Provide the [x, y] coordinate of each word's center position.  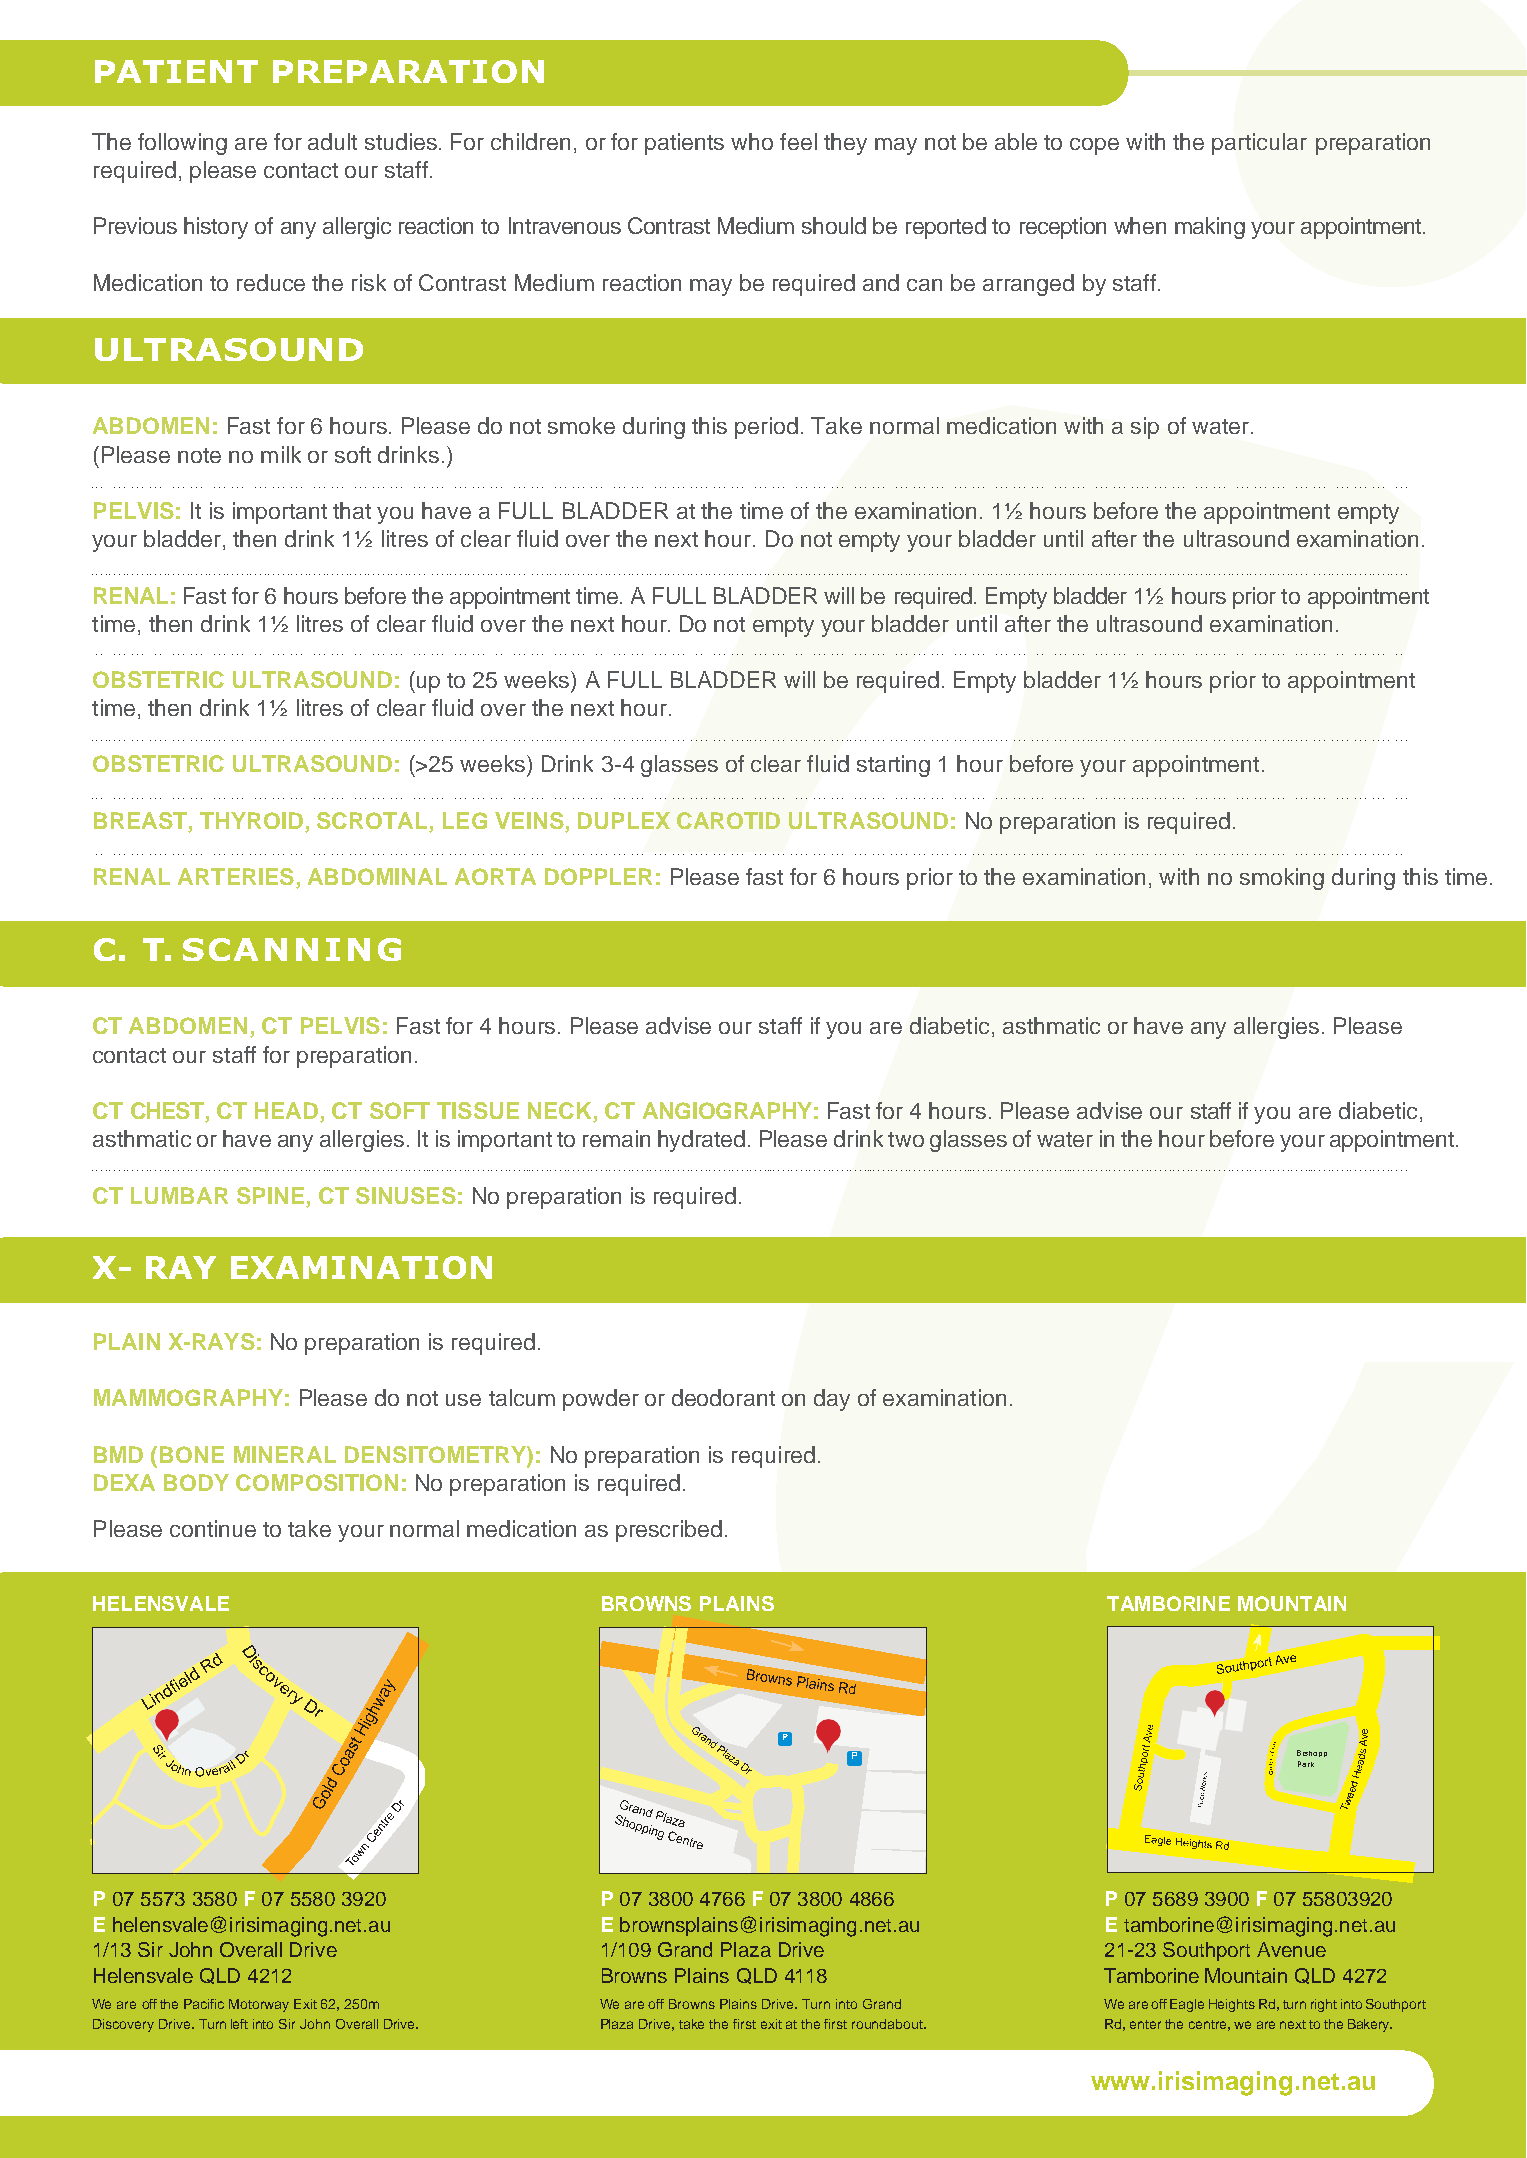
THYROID [251, 820]
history [216, 228]
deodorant [723, 1397]
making [1210, 228]
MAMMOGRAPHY [188, 1397]
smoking [1282, 879]
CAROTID [728, 820]
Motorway [259, 2005]
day [832, 1400]
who [752, 141]
